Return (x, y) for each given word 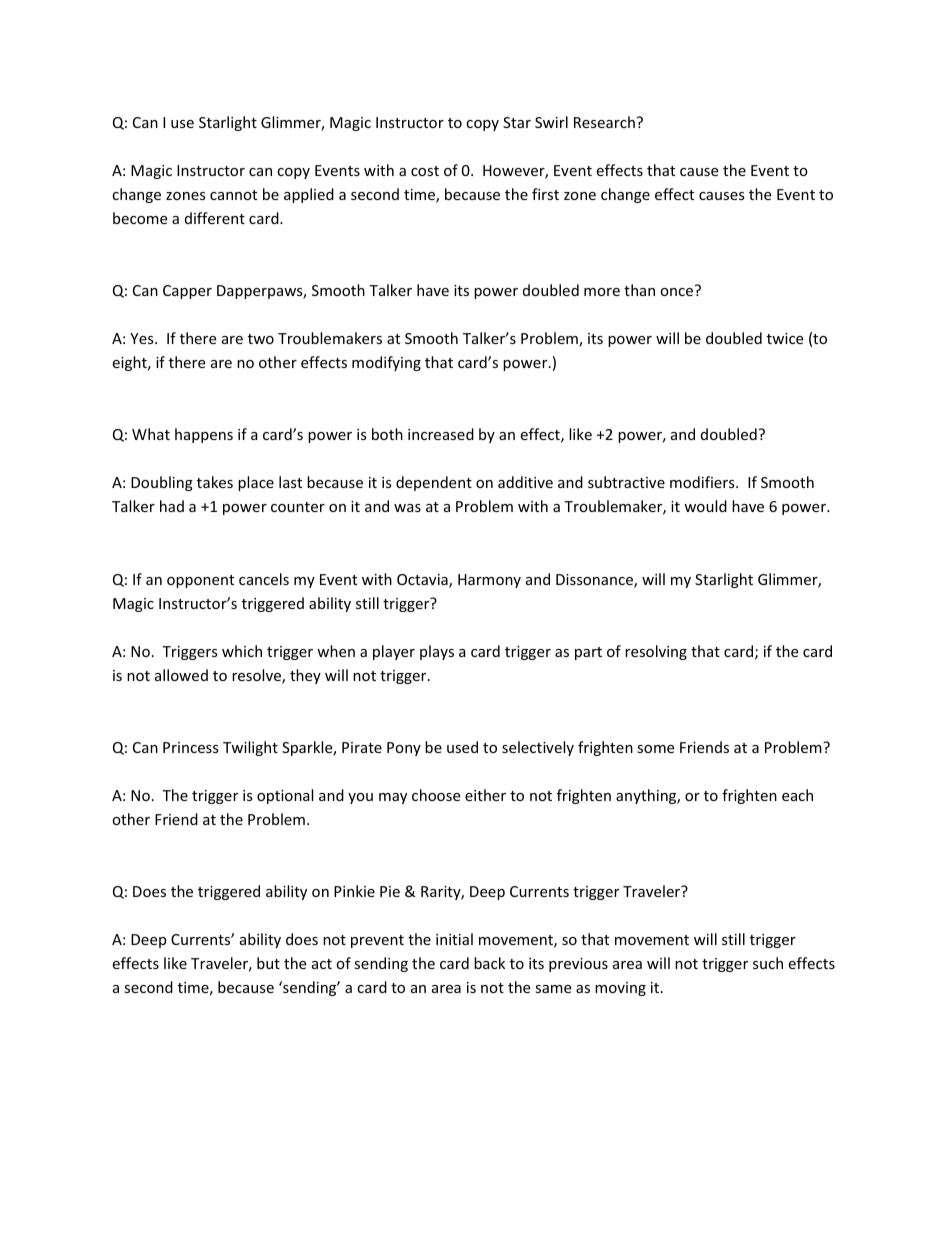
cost (425, 171)
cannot (233, 195)
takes (215, 482)
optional (285, 796)
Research (604, 122)
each (797, 795)
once (676, 292)
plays (437, 652)
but (268, 963)
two (261, 339)
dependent (434, 483)
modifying (386, 363)
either (485, 795)
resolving (656, 652)
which (242, 651)
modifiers (703, 482)
